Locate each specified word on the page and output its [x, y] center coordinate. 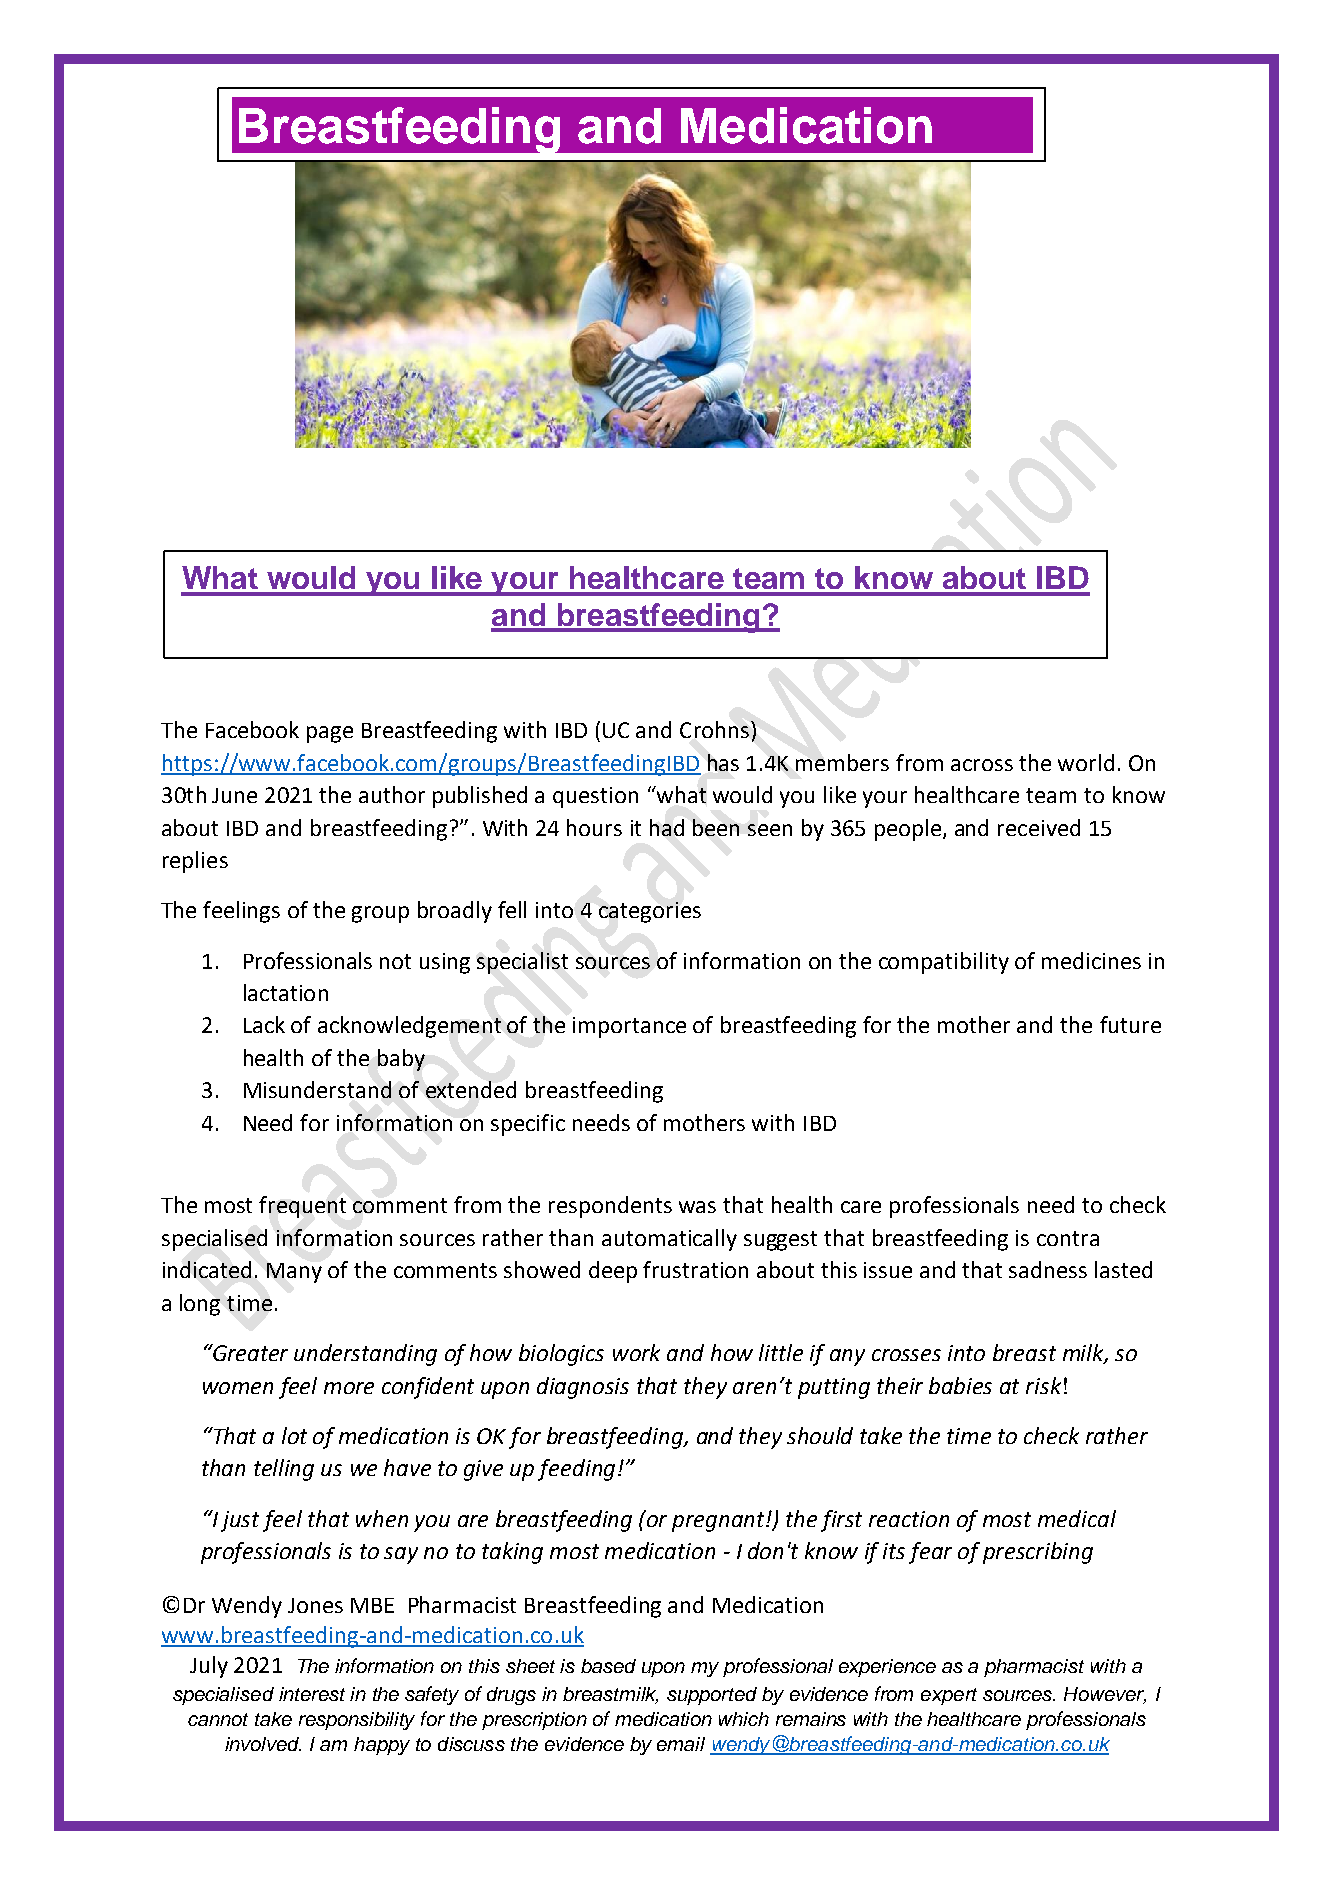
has [723, 762]
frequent [302, 1207]
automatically [669, 1240]
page [330, 734]
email [681, 1744]
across [982, 765]
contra [1068, 1238]
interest [312, 1694]
